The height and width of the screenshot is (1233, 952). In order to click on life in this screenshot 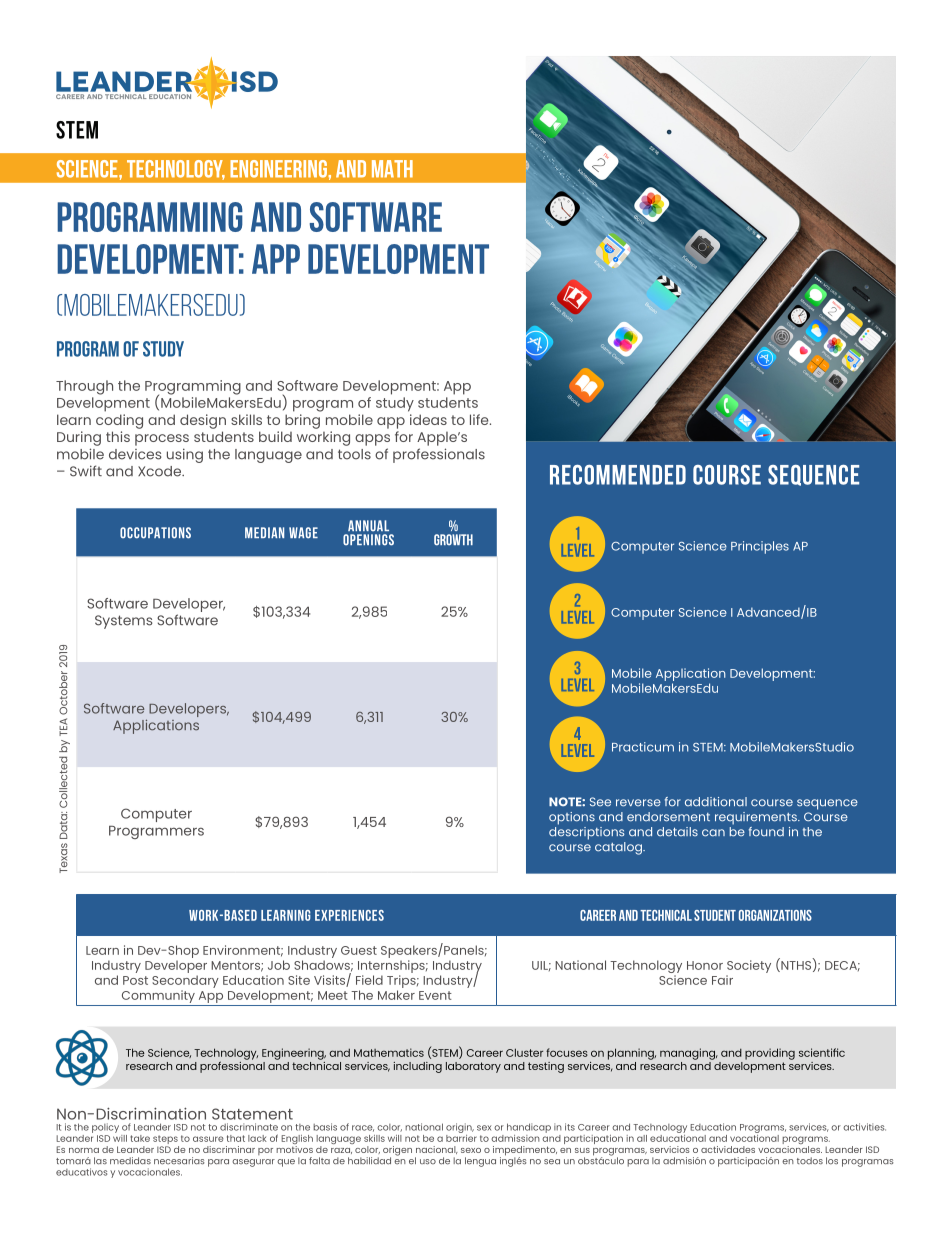, I will do `click(480, 419)`.
